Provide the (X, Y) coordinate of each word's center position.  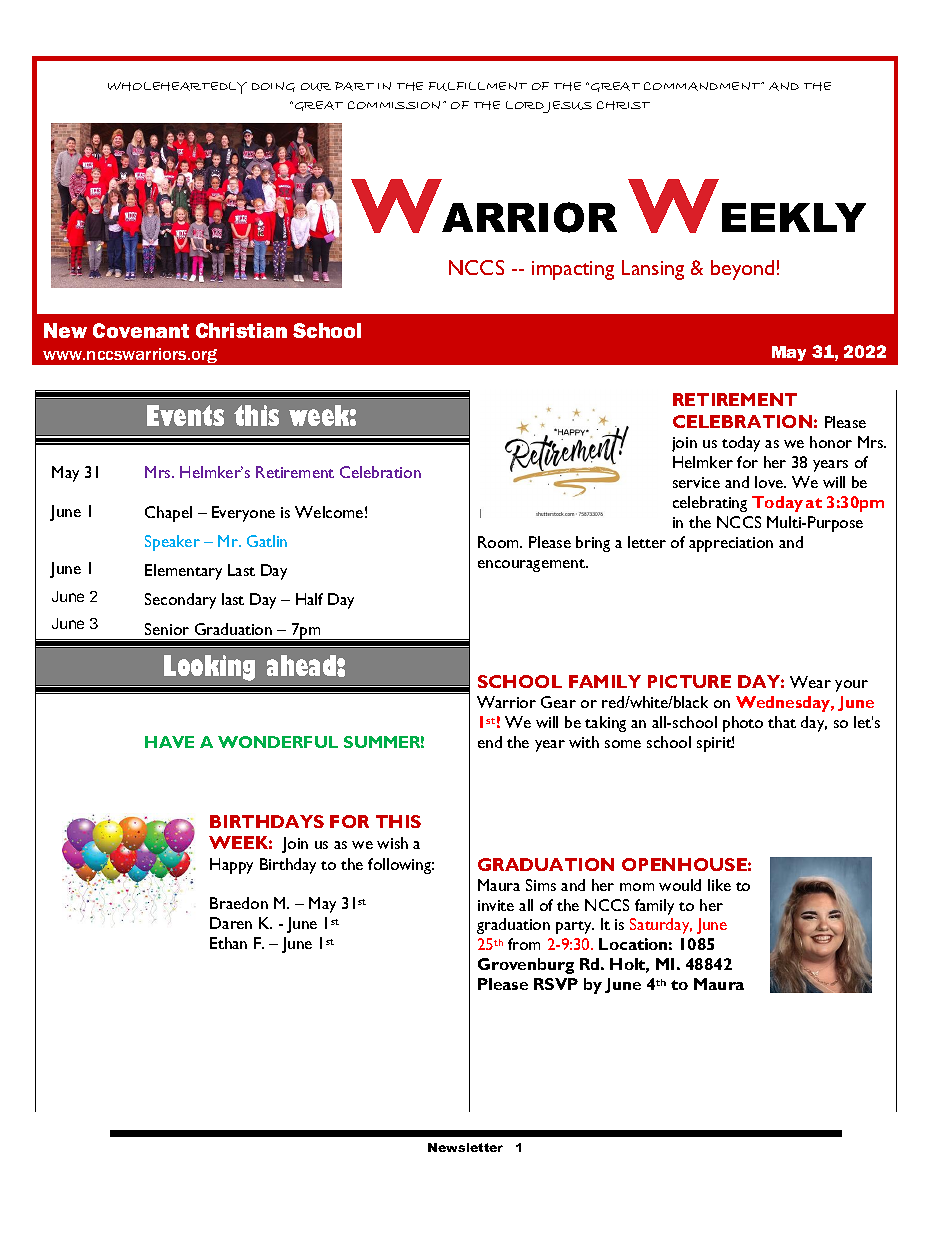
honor (831, 442)
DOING (273, 87)
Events (185, 415)
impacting (573, 270)
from (524, 944)
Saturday (661, 926)
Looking (209, 668)
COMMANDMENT (704, 86)
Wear (810, 682)
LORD (525, 105)
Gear (558, 702)
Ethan (228, 943)
